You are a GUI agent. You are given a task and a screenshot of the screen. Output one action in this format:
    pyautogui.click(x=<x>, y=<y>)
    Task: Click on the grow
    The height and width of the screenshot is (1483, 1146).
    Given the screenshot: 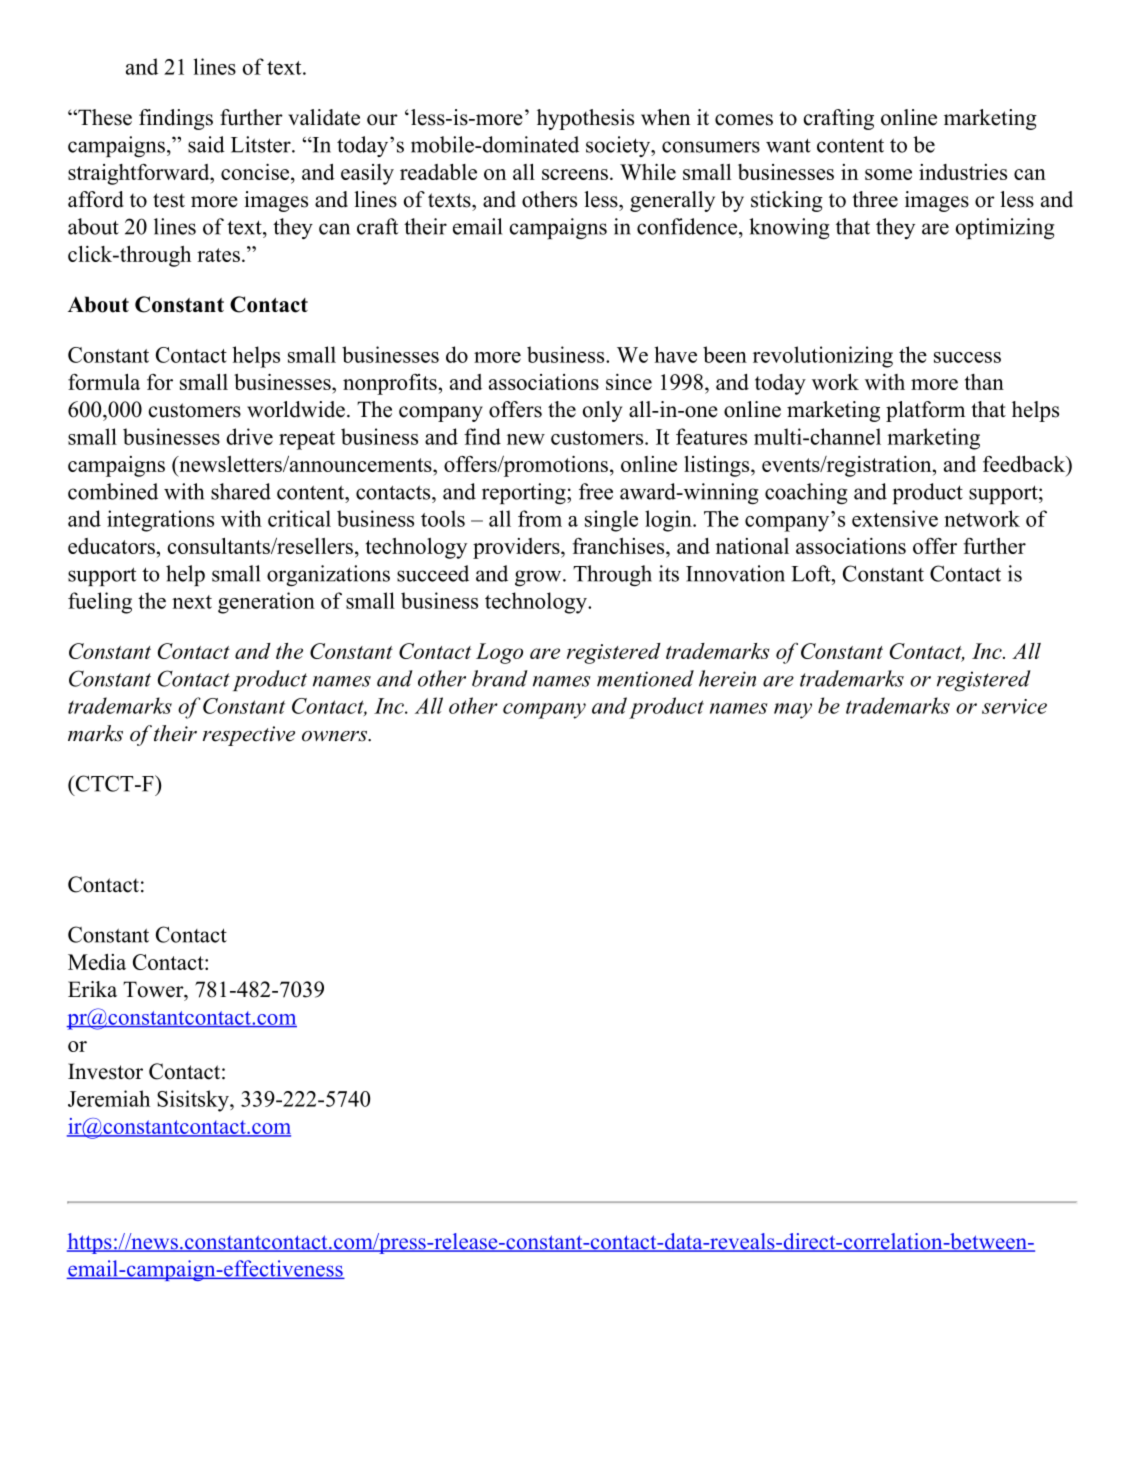 What is the action you would take?
    pyautogui.click(x=539, y=578)
